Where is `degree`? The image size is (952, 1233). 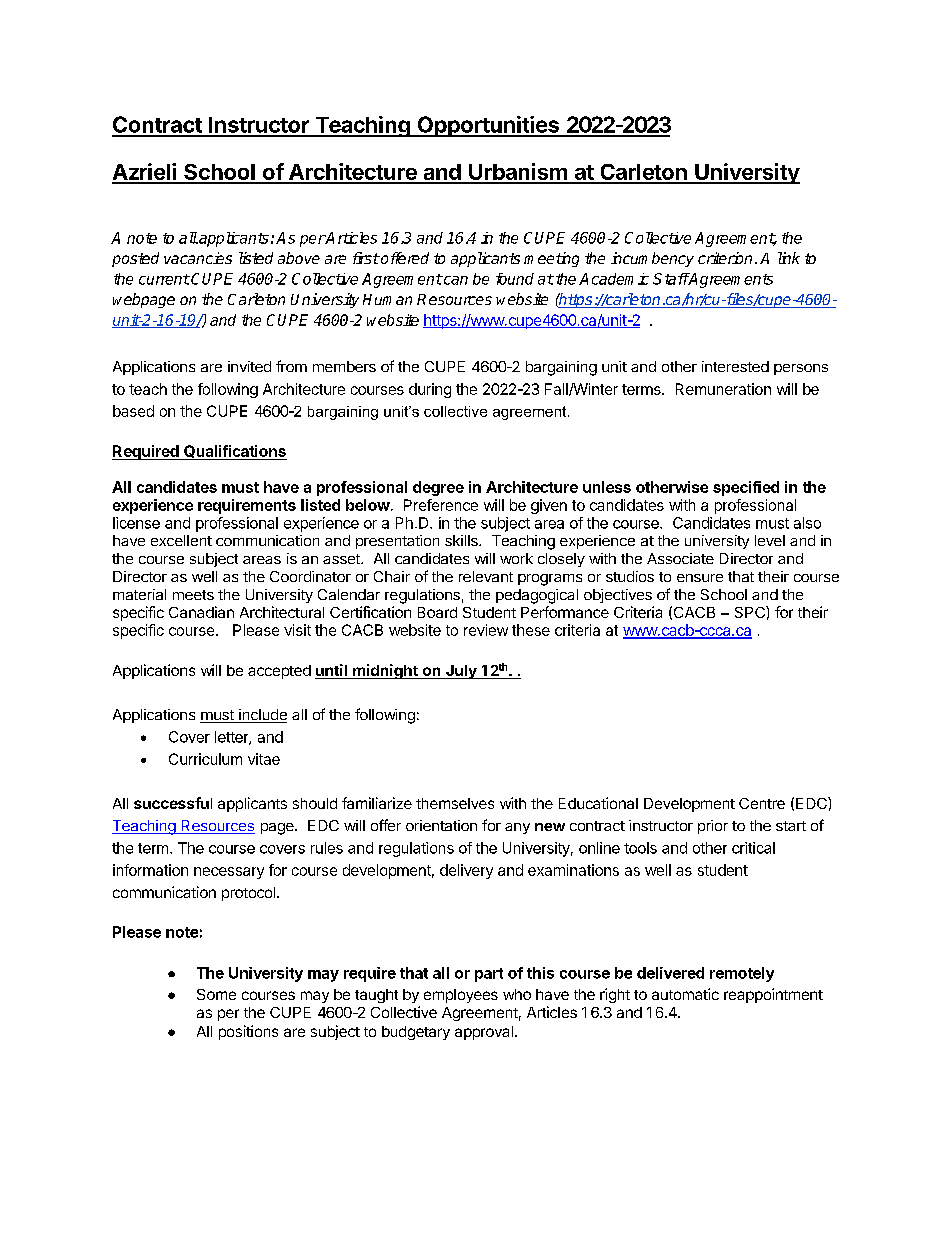 degree is located at coordinates (438, 488).
